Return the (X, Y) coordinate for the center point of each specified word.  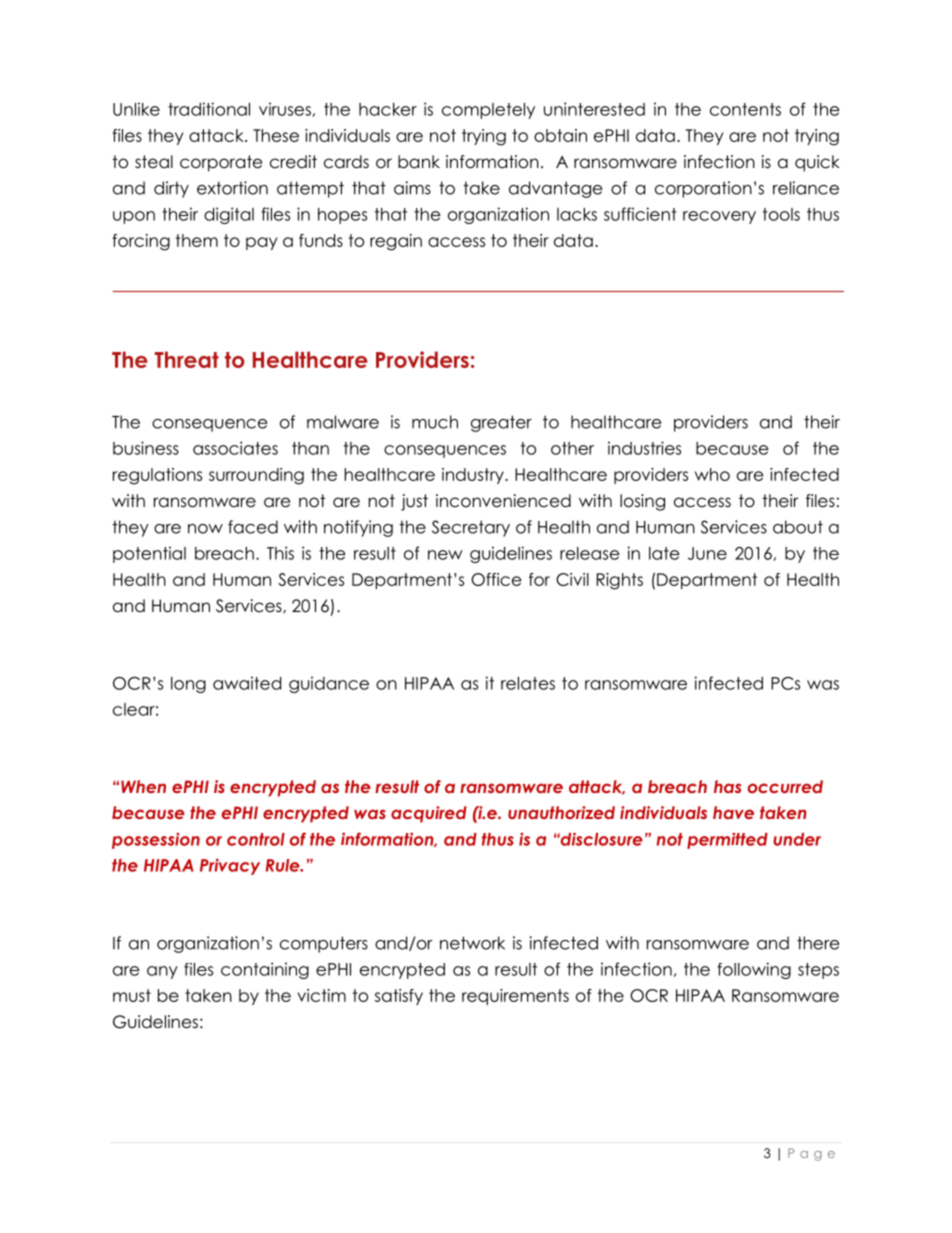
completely (488, 111)
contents (745, 109)
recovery (719, 217)
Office (496, 579)
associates (235, 448)
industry (474, 476)
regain (396, 242)
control (256, 839)
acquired (429, 814)
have (733, 812)
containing (265, 970)
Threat (187, 359)
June (707, 553)
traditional (209, 109)
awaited (247, 683)
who (712, 474)
